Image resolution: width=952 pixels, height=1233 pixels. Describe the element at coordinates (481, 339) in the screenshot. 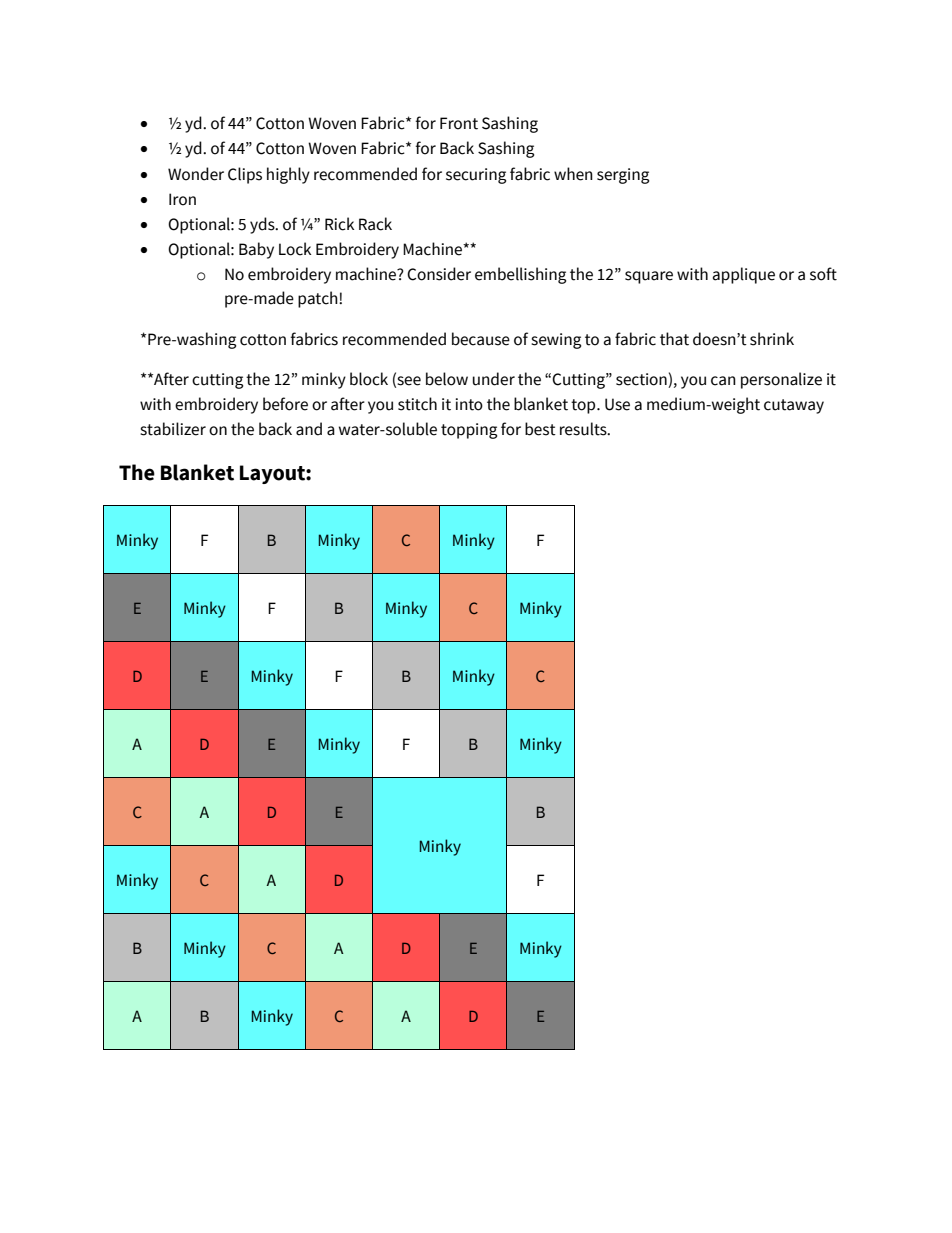

I see `because` at that location.
